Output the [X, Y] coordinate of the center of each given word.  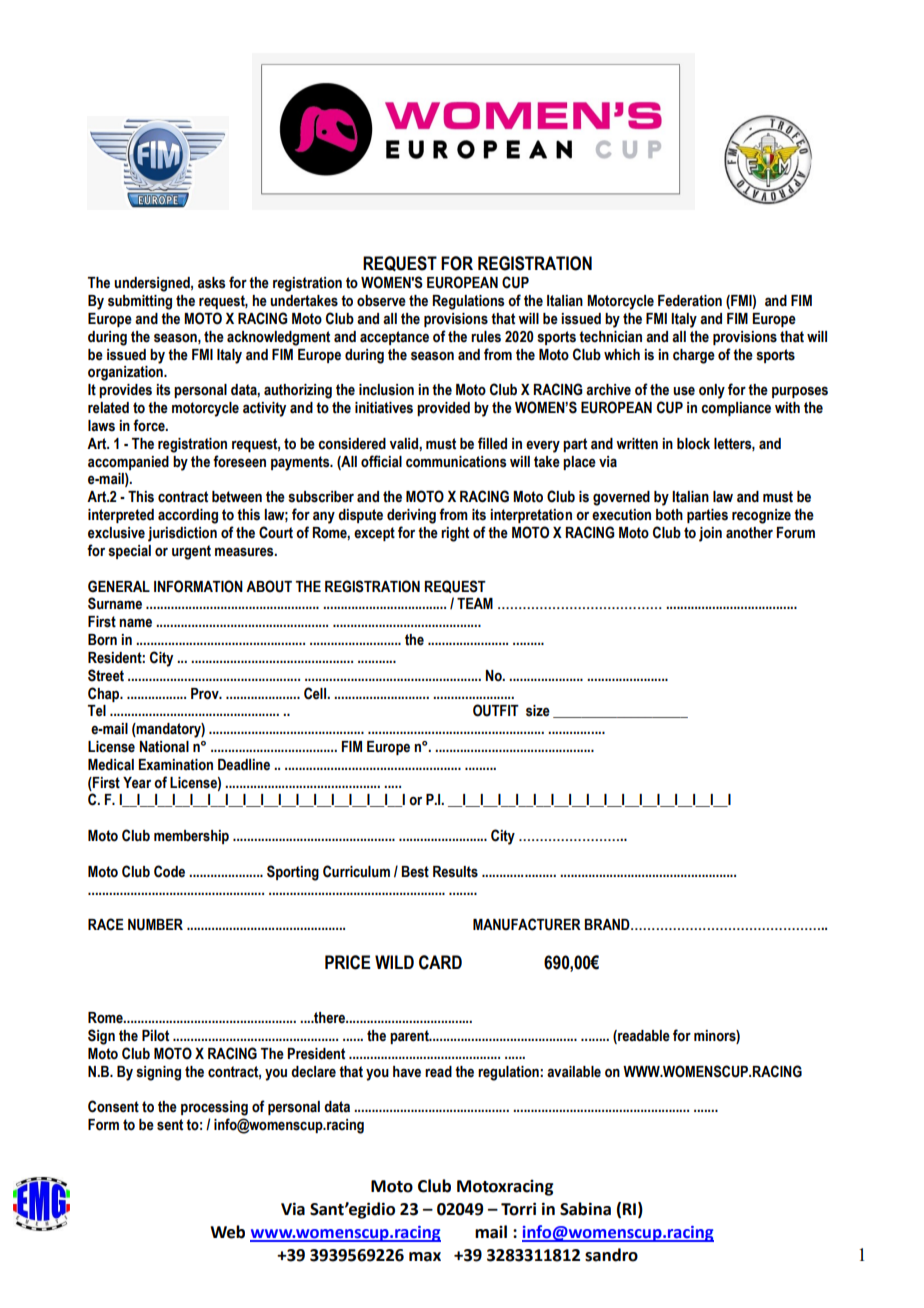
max [425, 1257]
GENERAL [119, 586]
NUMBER [155, 925]
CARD [440, 962]
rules [486, 337]
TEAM [475, 603]
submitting [140, 302]
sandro [611, 1255]
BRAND [608, 924]
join [710, 534]
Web [227, 1232]
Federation [690, 301]
